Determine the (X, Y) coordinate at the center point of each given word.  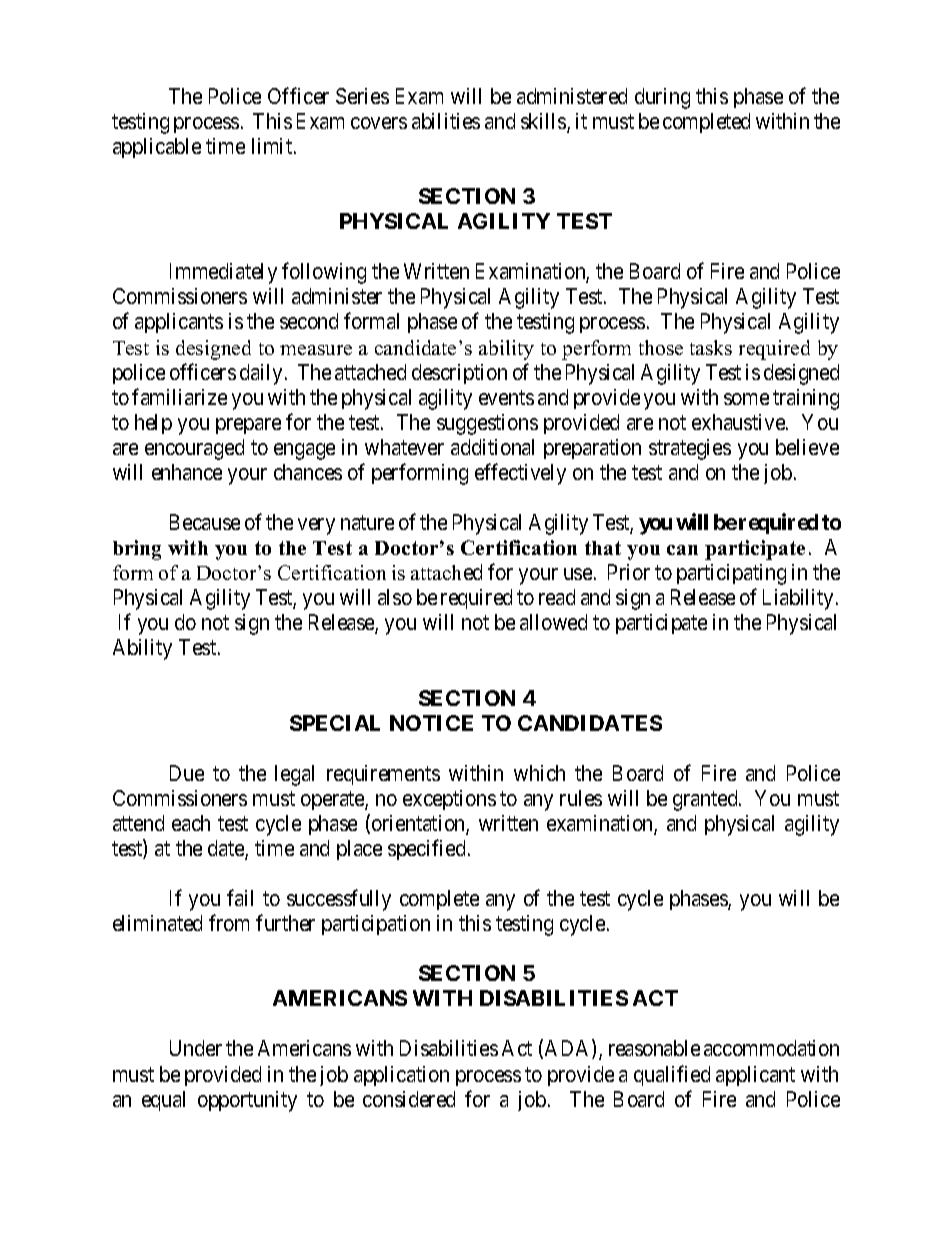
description (459, 374)
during (662, 98)
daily (261, 374)
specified (426, 849)
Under (196, 1048)
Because (205, 522)
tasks (711, 347)
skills (544, 122)
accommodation (771, 1048)
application (401, 1076)
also (395, 597)
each (191, 823)
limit (273, 146)
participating (731, 574)
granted (706, 800)
